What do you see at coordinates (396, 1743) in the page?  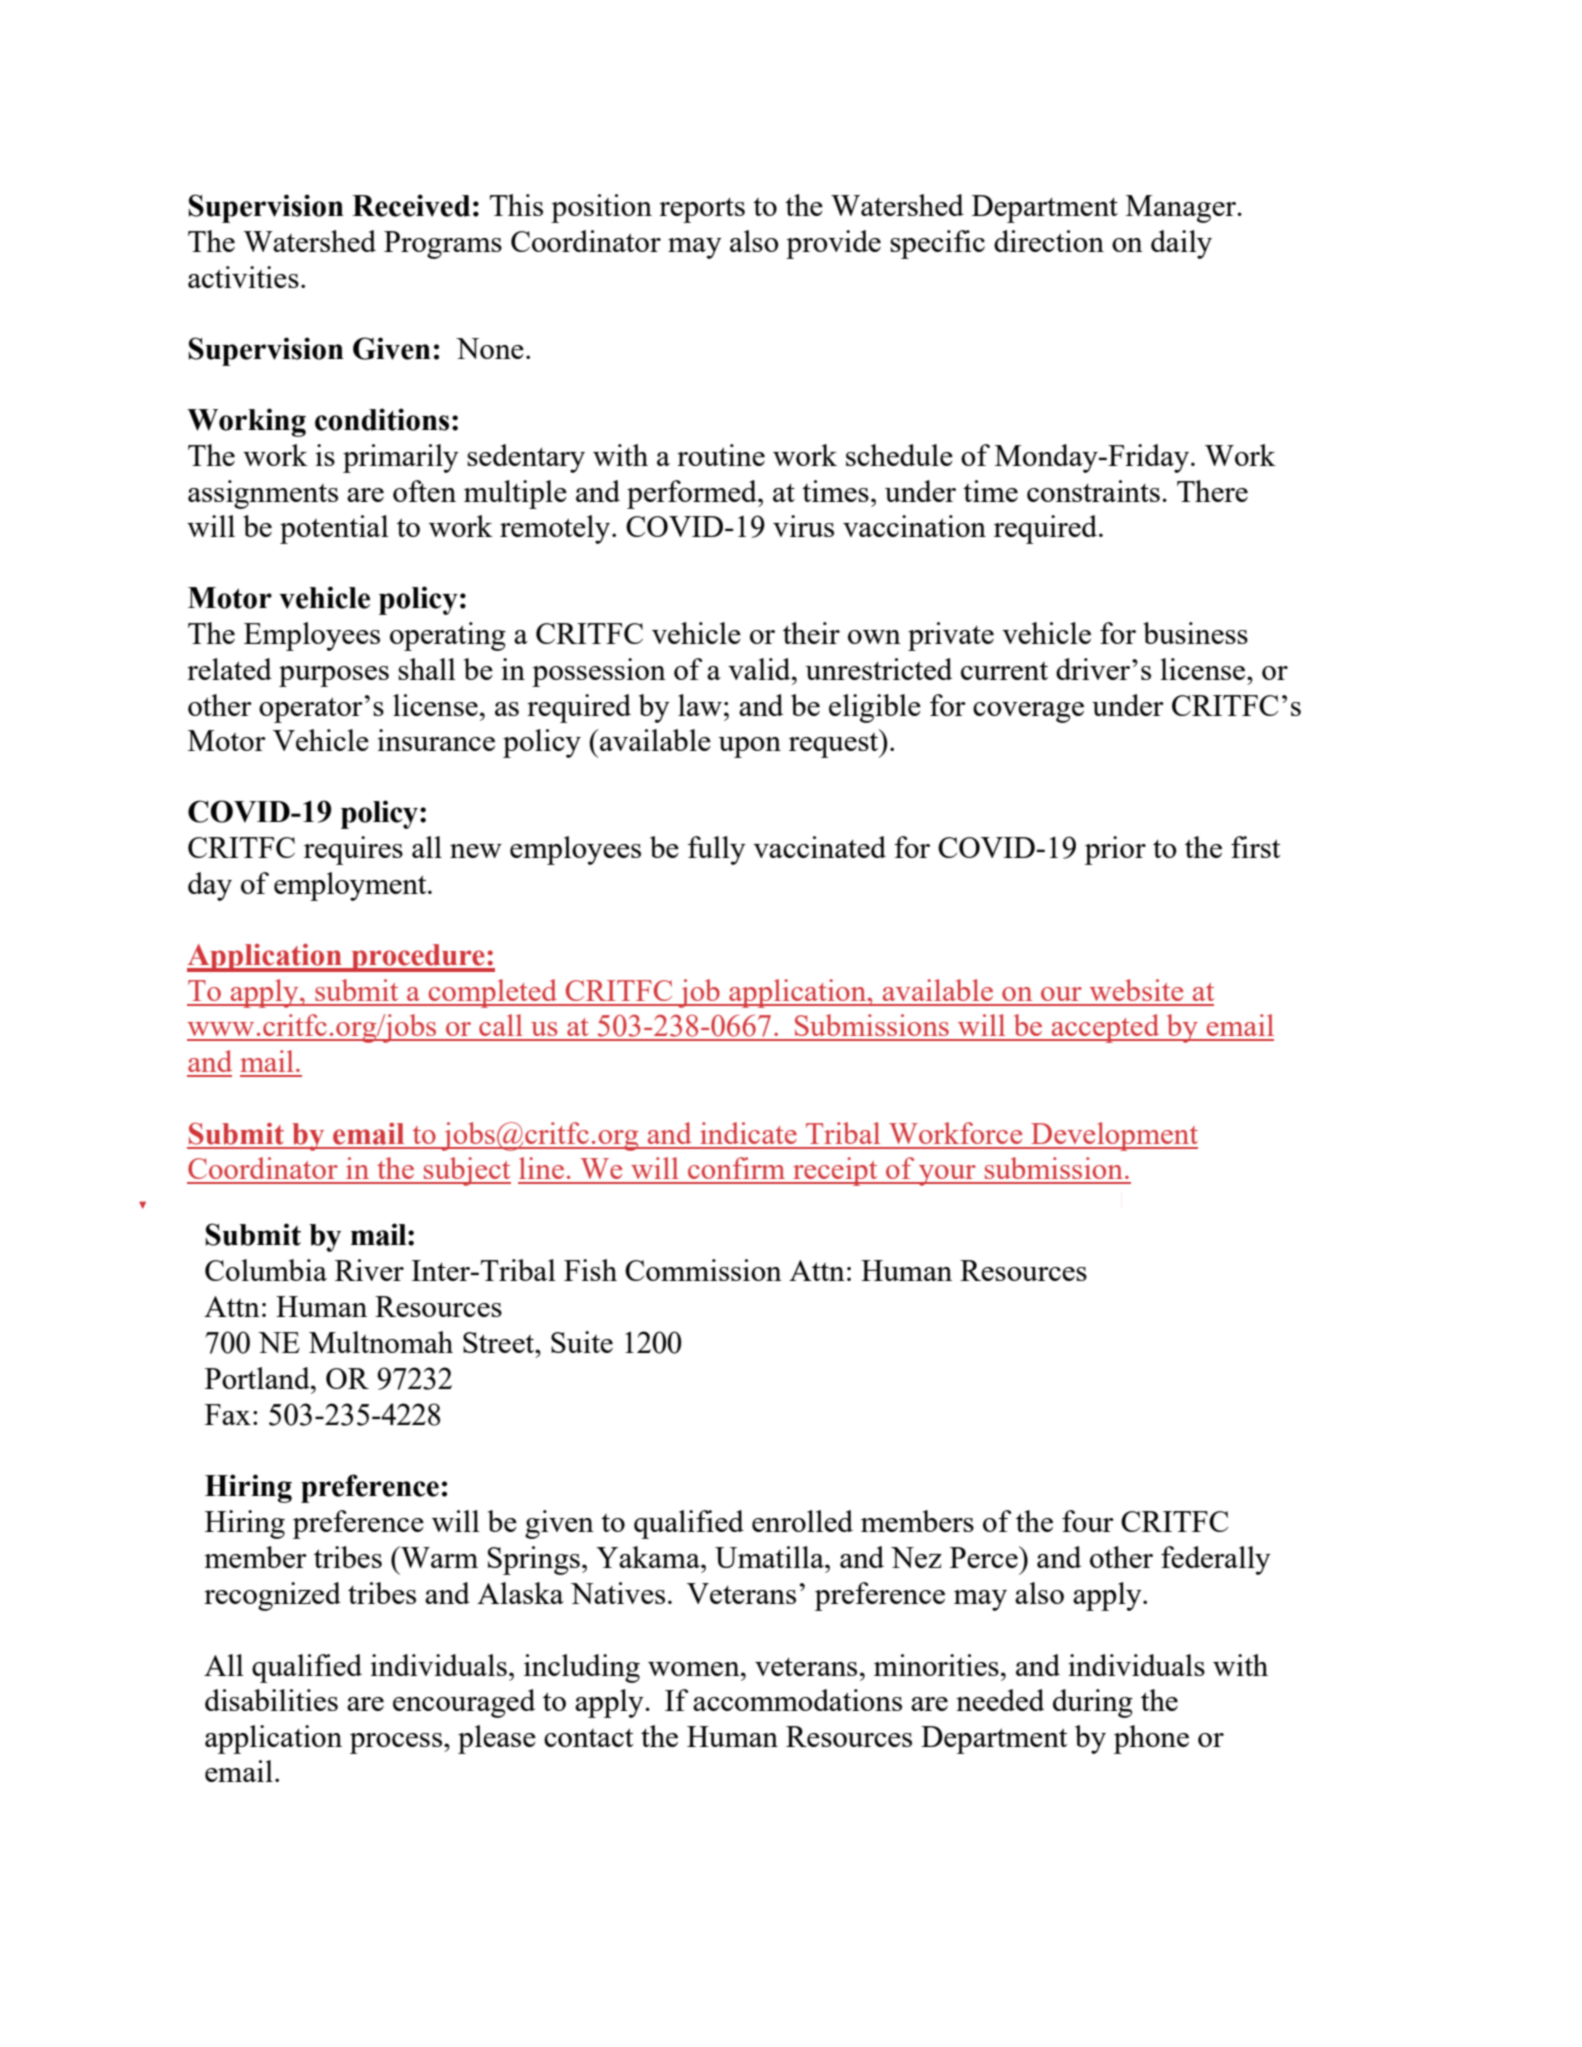 I see `process` at bounding box center [396, 1743].
